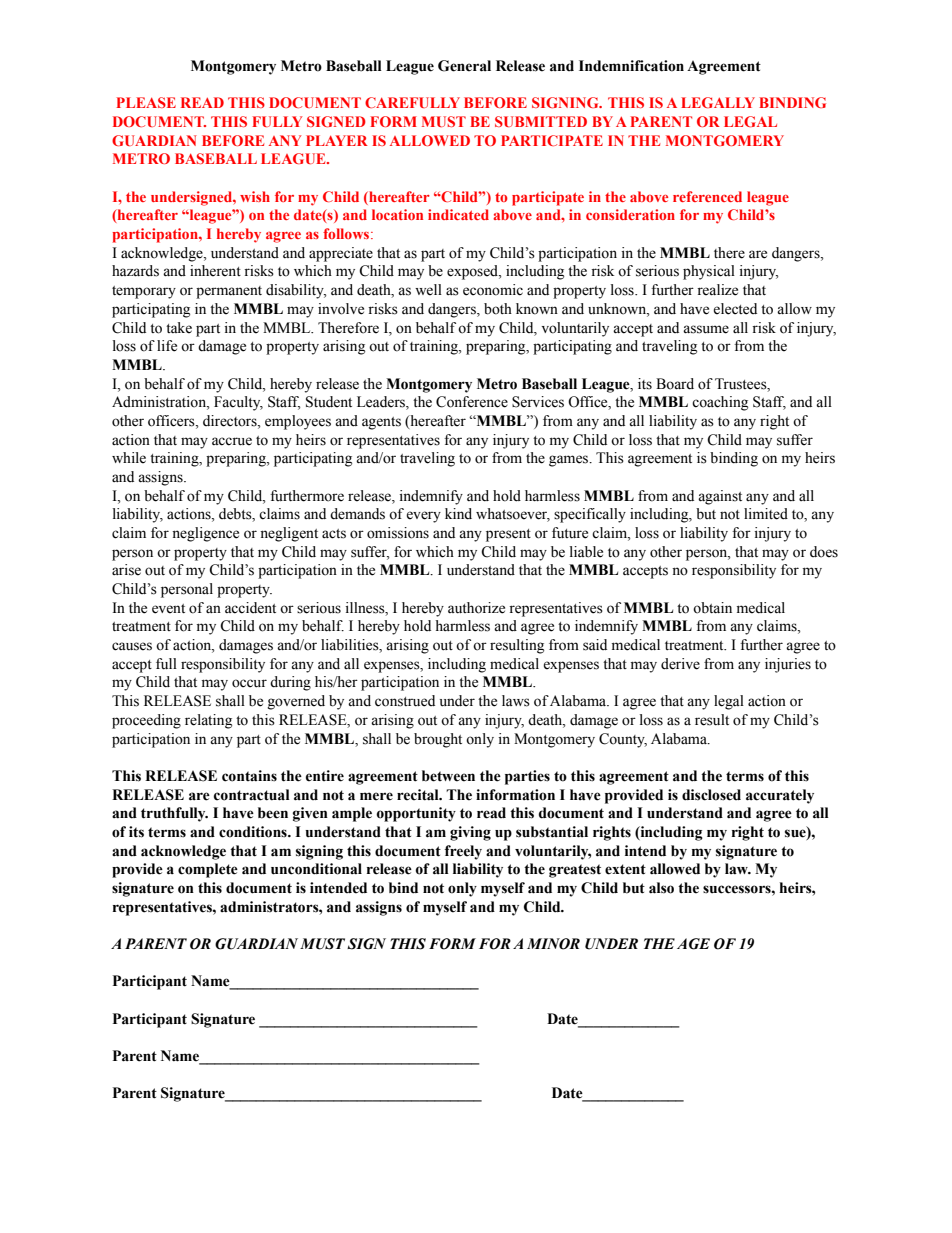 The width and height of the image is (952, 1233). I want to click on authorize, so click(476, 608).
